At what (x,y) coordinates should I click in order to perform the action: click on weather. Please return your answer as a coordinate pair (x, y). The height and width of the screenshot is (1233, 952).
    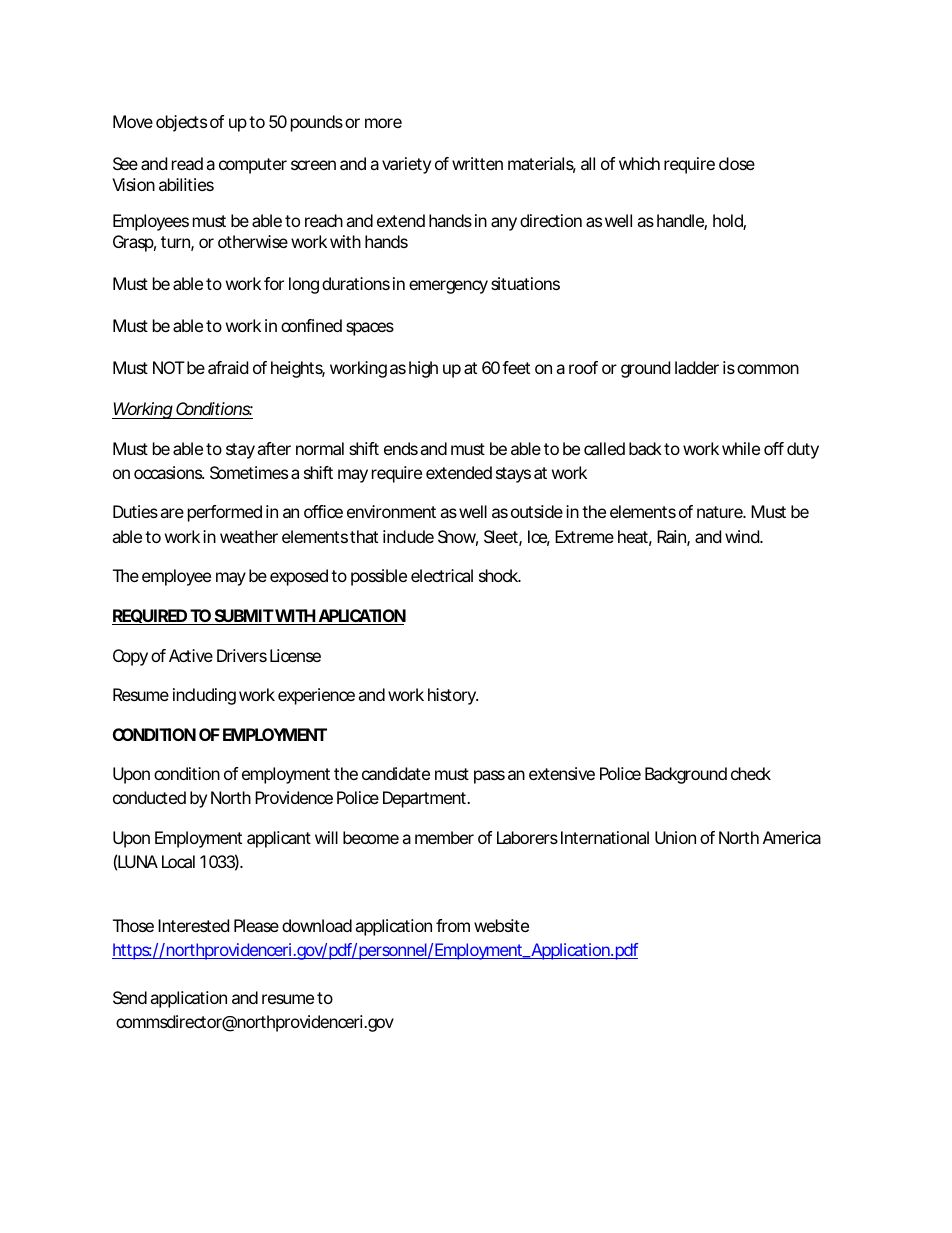
    Looking at the image, I should click on (249, 536).
